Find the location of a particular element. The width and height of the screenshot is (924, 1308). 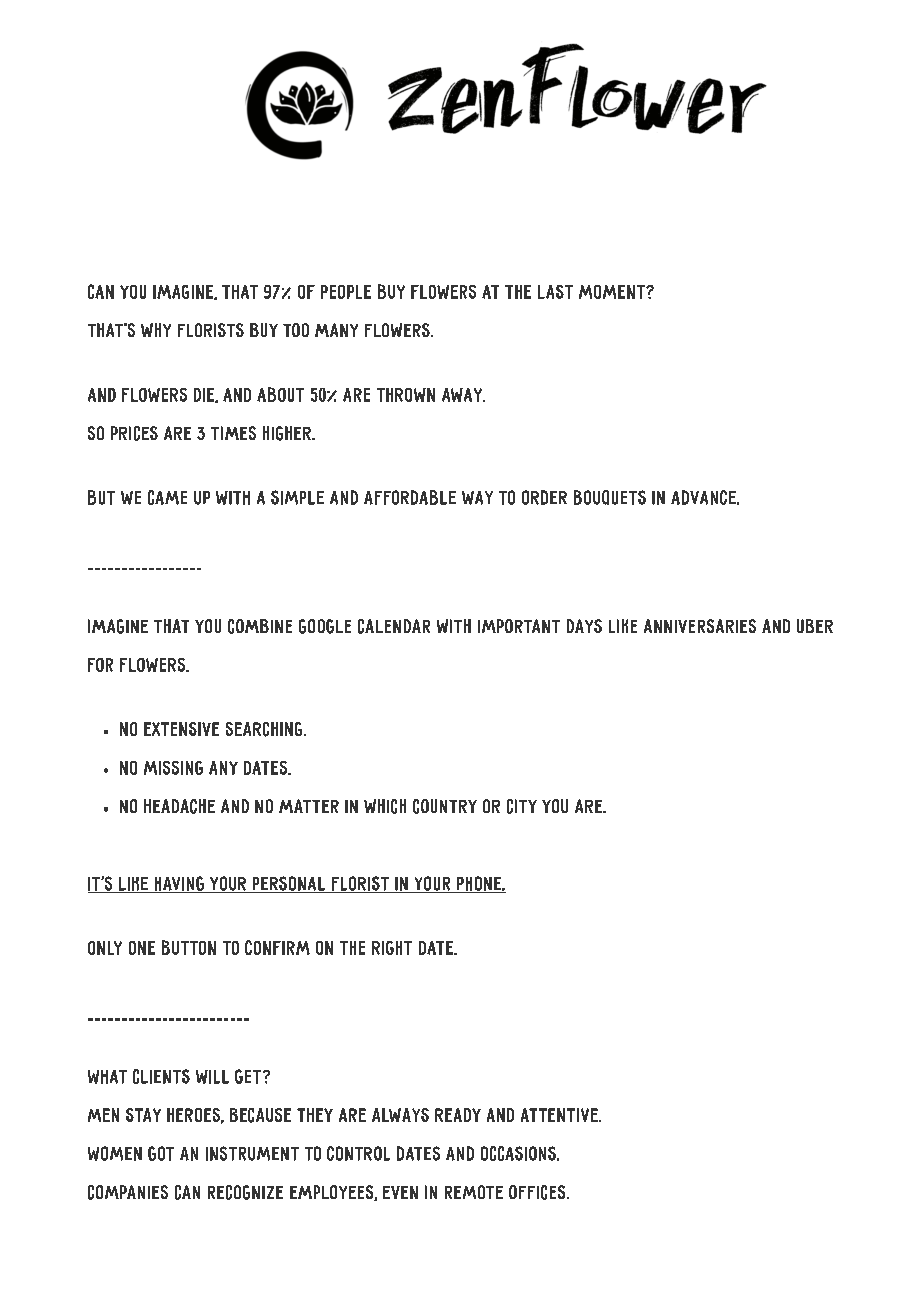

extensive is located at coordinates (181, 729).
